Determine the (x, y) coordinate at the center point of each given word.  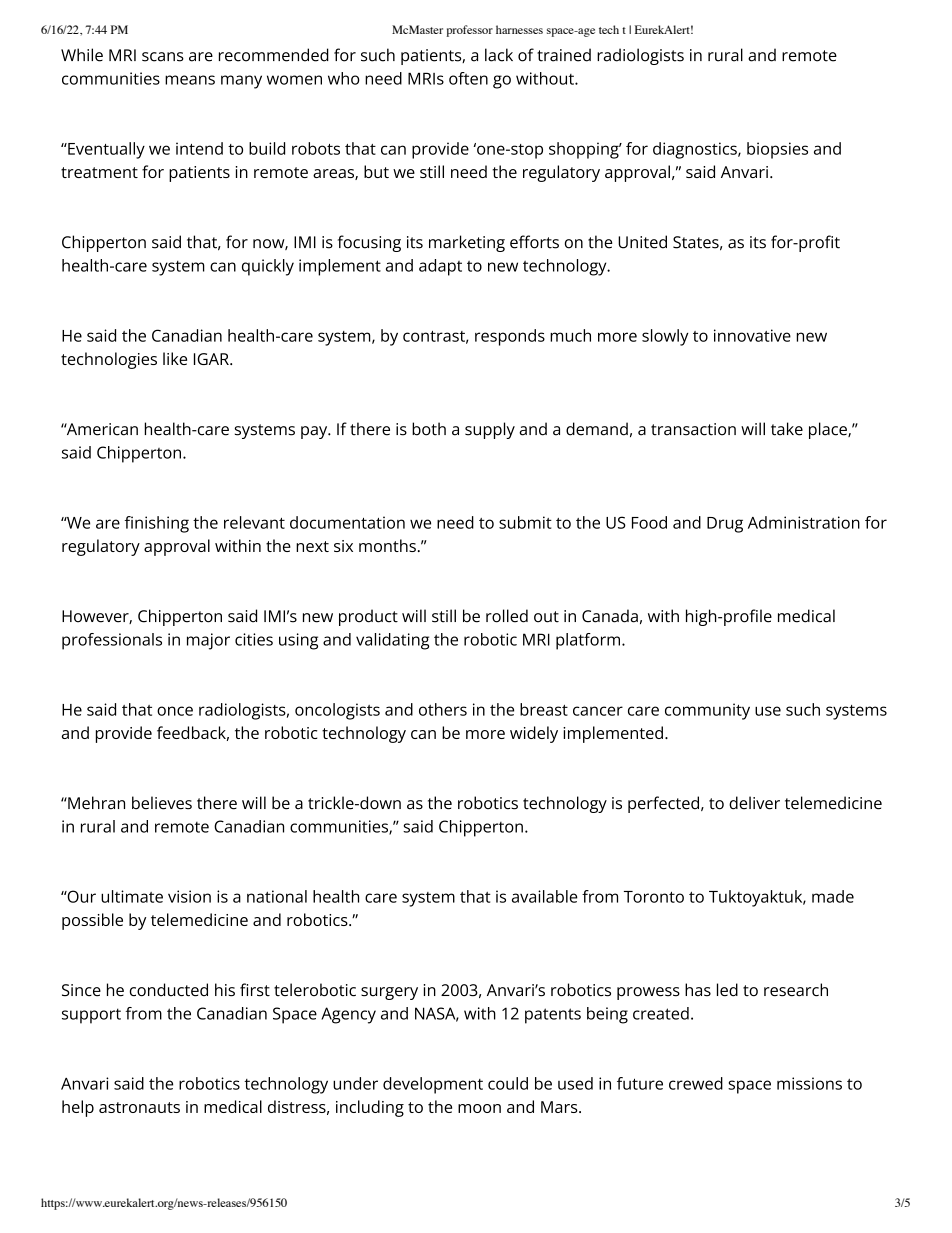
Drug (725, 525)
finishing (156, 524)
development (433, 1085)
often (468, 78)
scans (163, 57)
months (387, 545)
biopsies (777, 150)
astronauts (139, 1107)
